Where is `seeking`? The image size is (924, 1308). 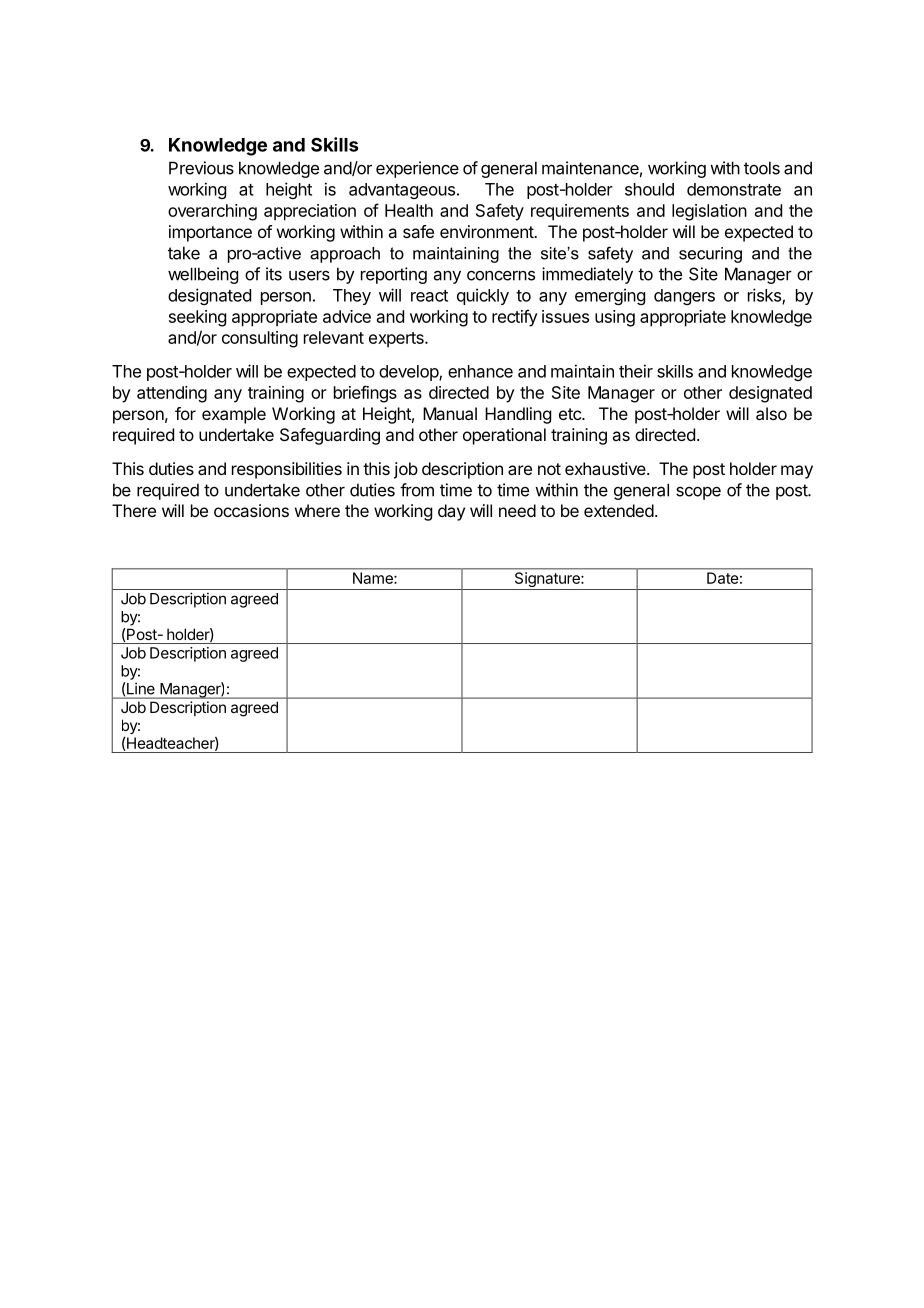
seeking is located at coordinates (197, 318).
